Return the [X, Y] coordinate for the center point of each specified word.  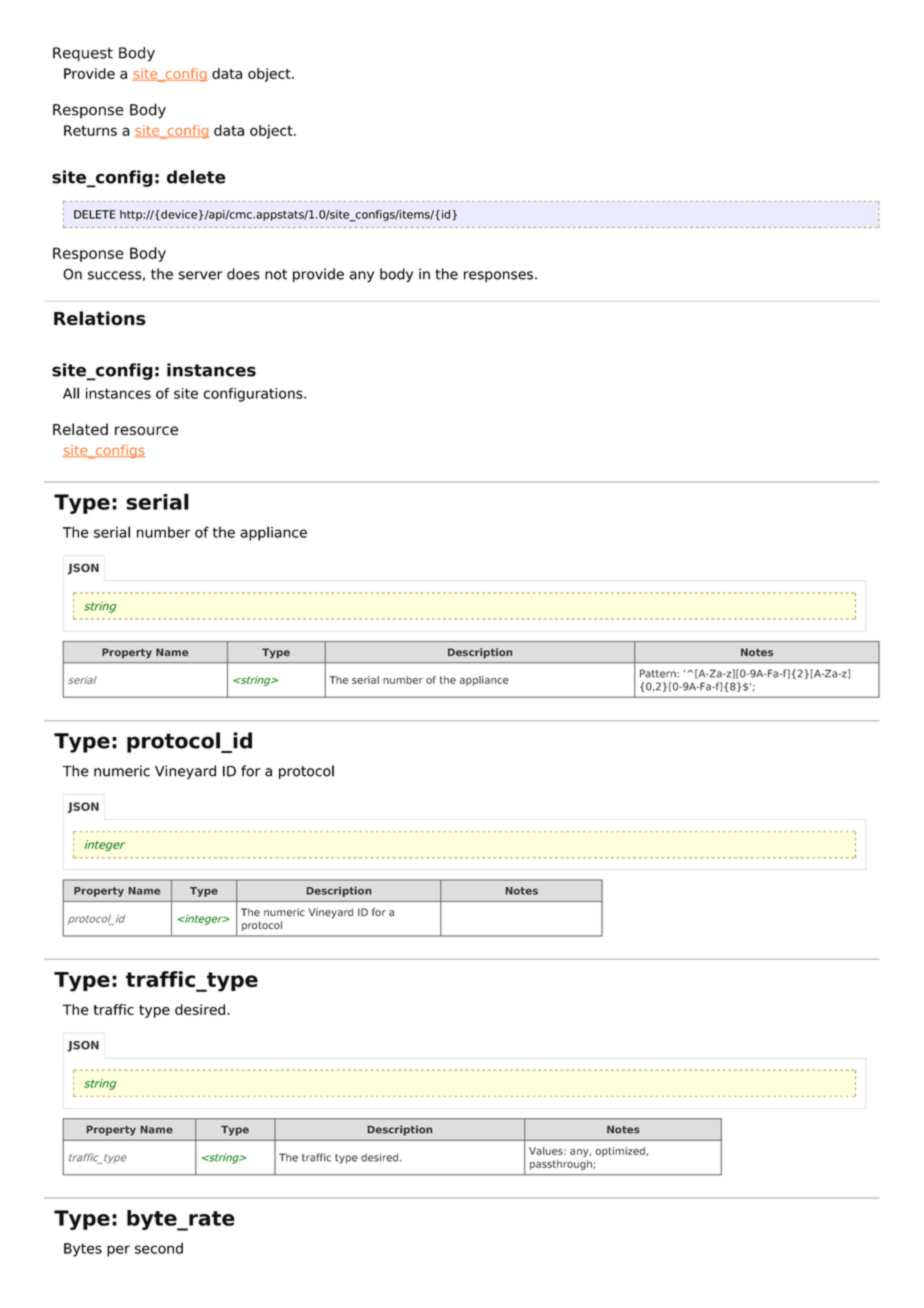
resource [146, 430]
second [159, 1248]
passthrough [562, 1165]
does [243, 274]
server [200, 275]
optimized [621, 1152]
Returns [90, 130]
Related [80, 429]
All [71, 393]
